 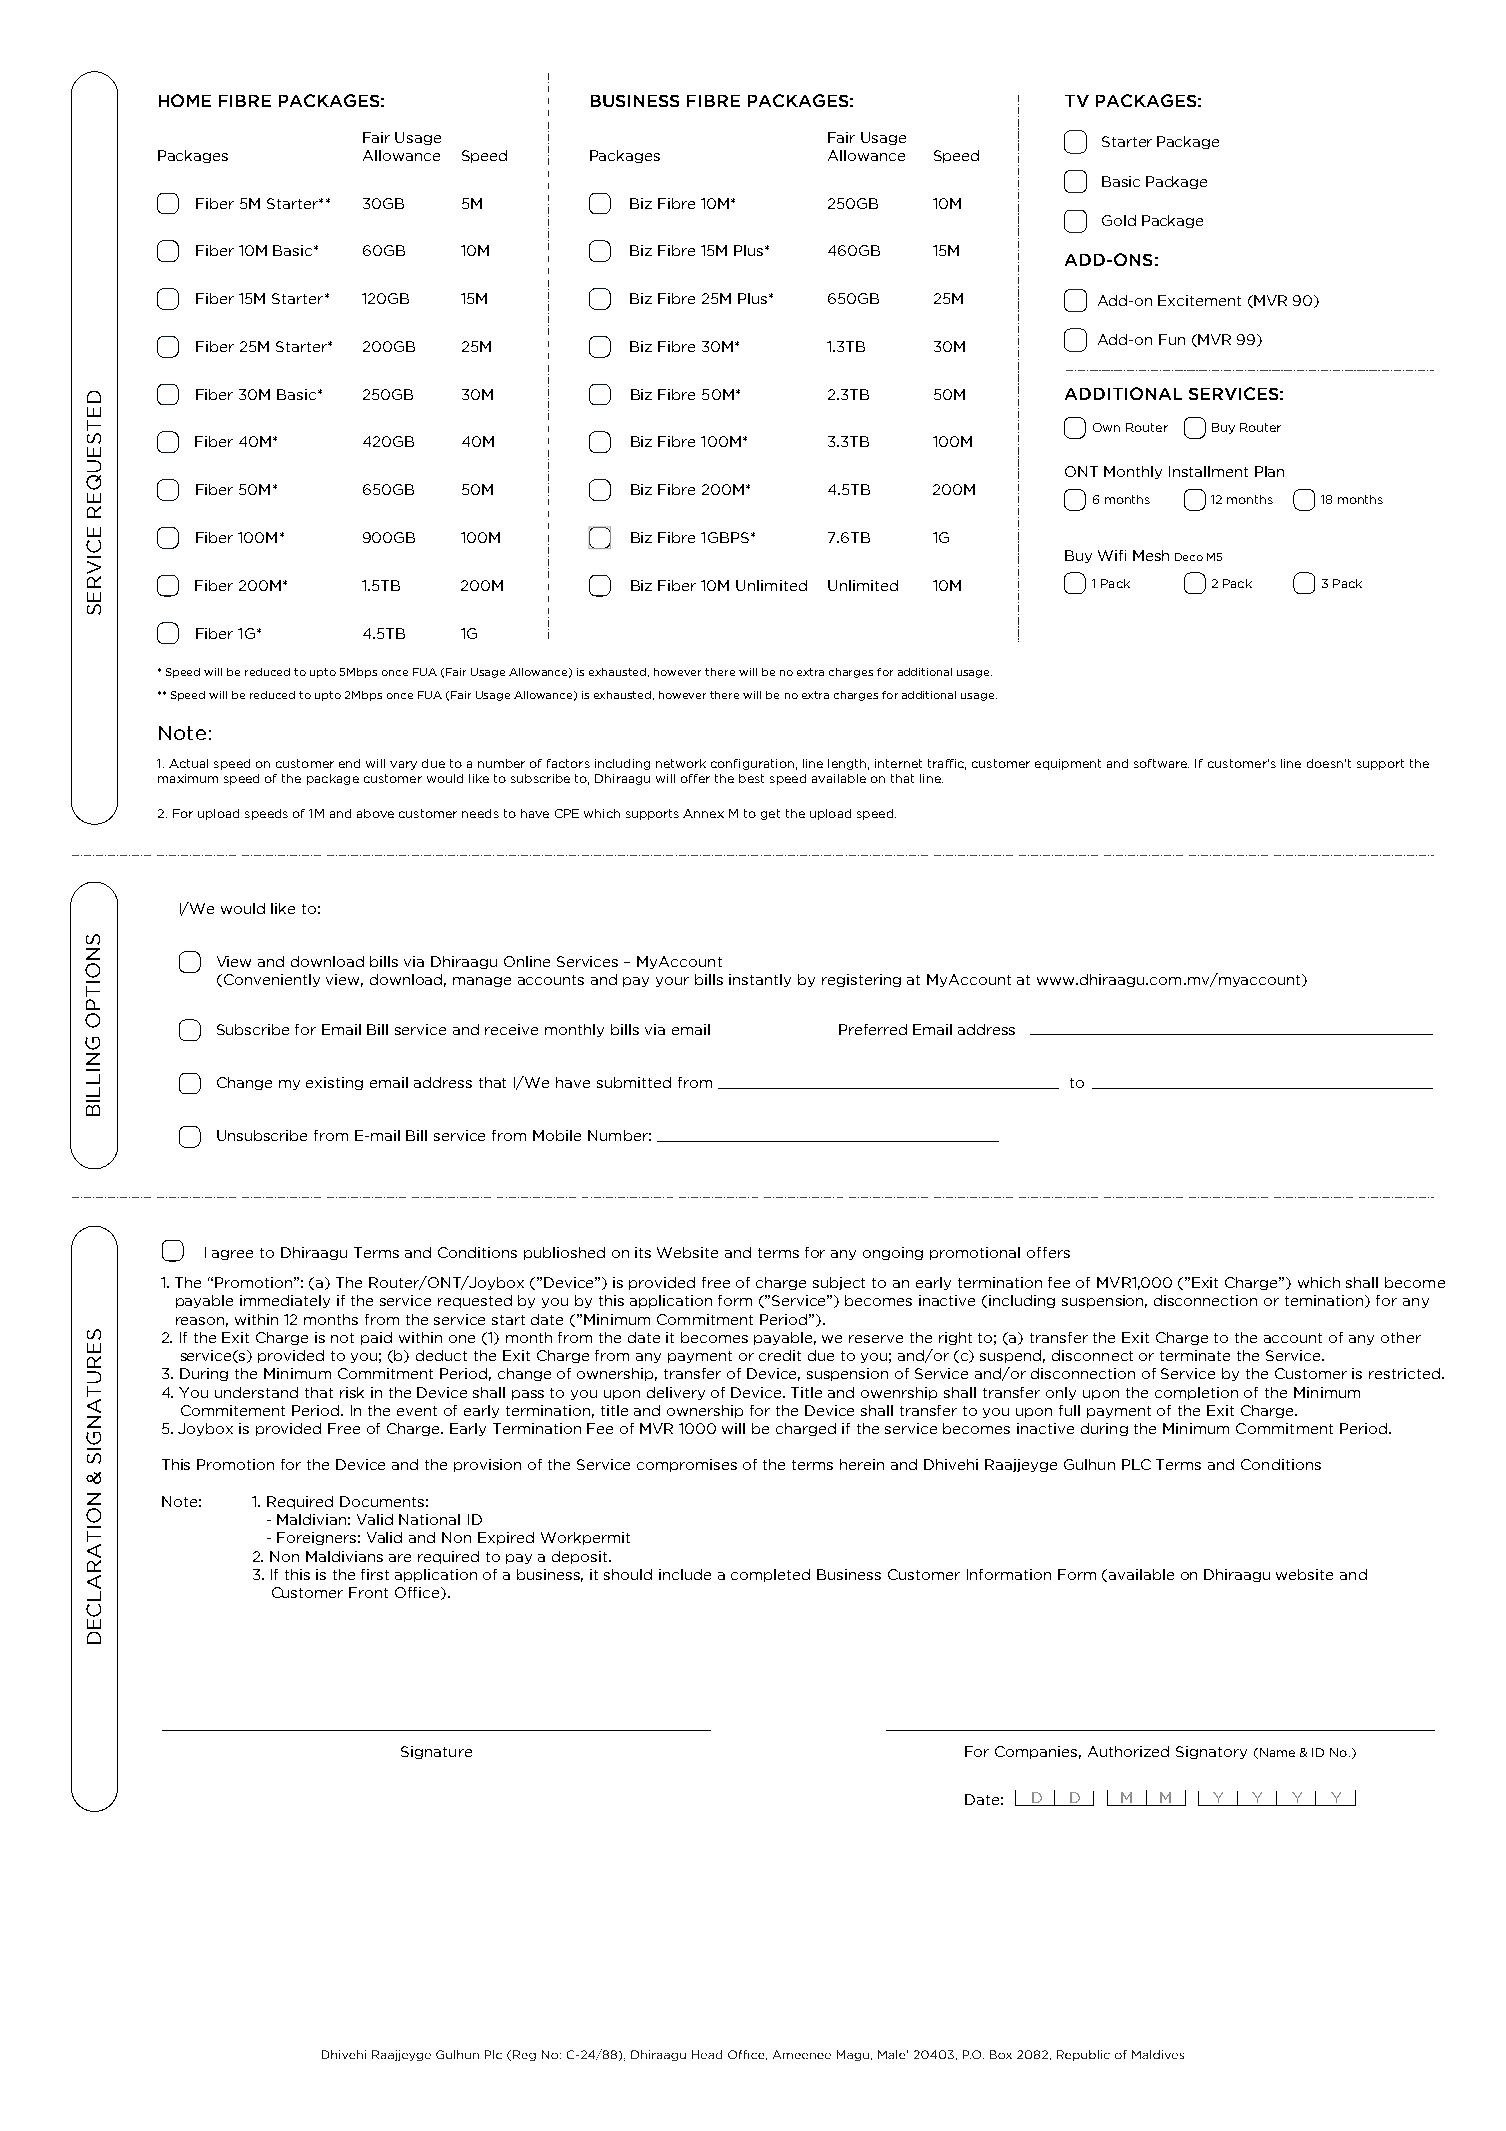 I want to click on vary, so click(x=403, y=765).
